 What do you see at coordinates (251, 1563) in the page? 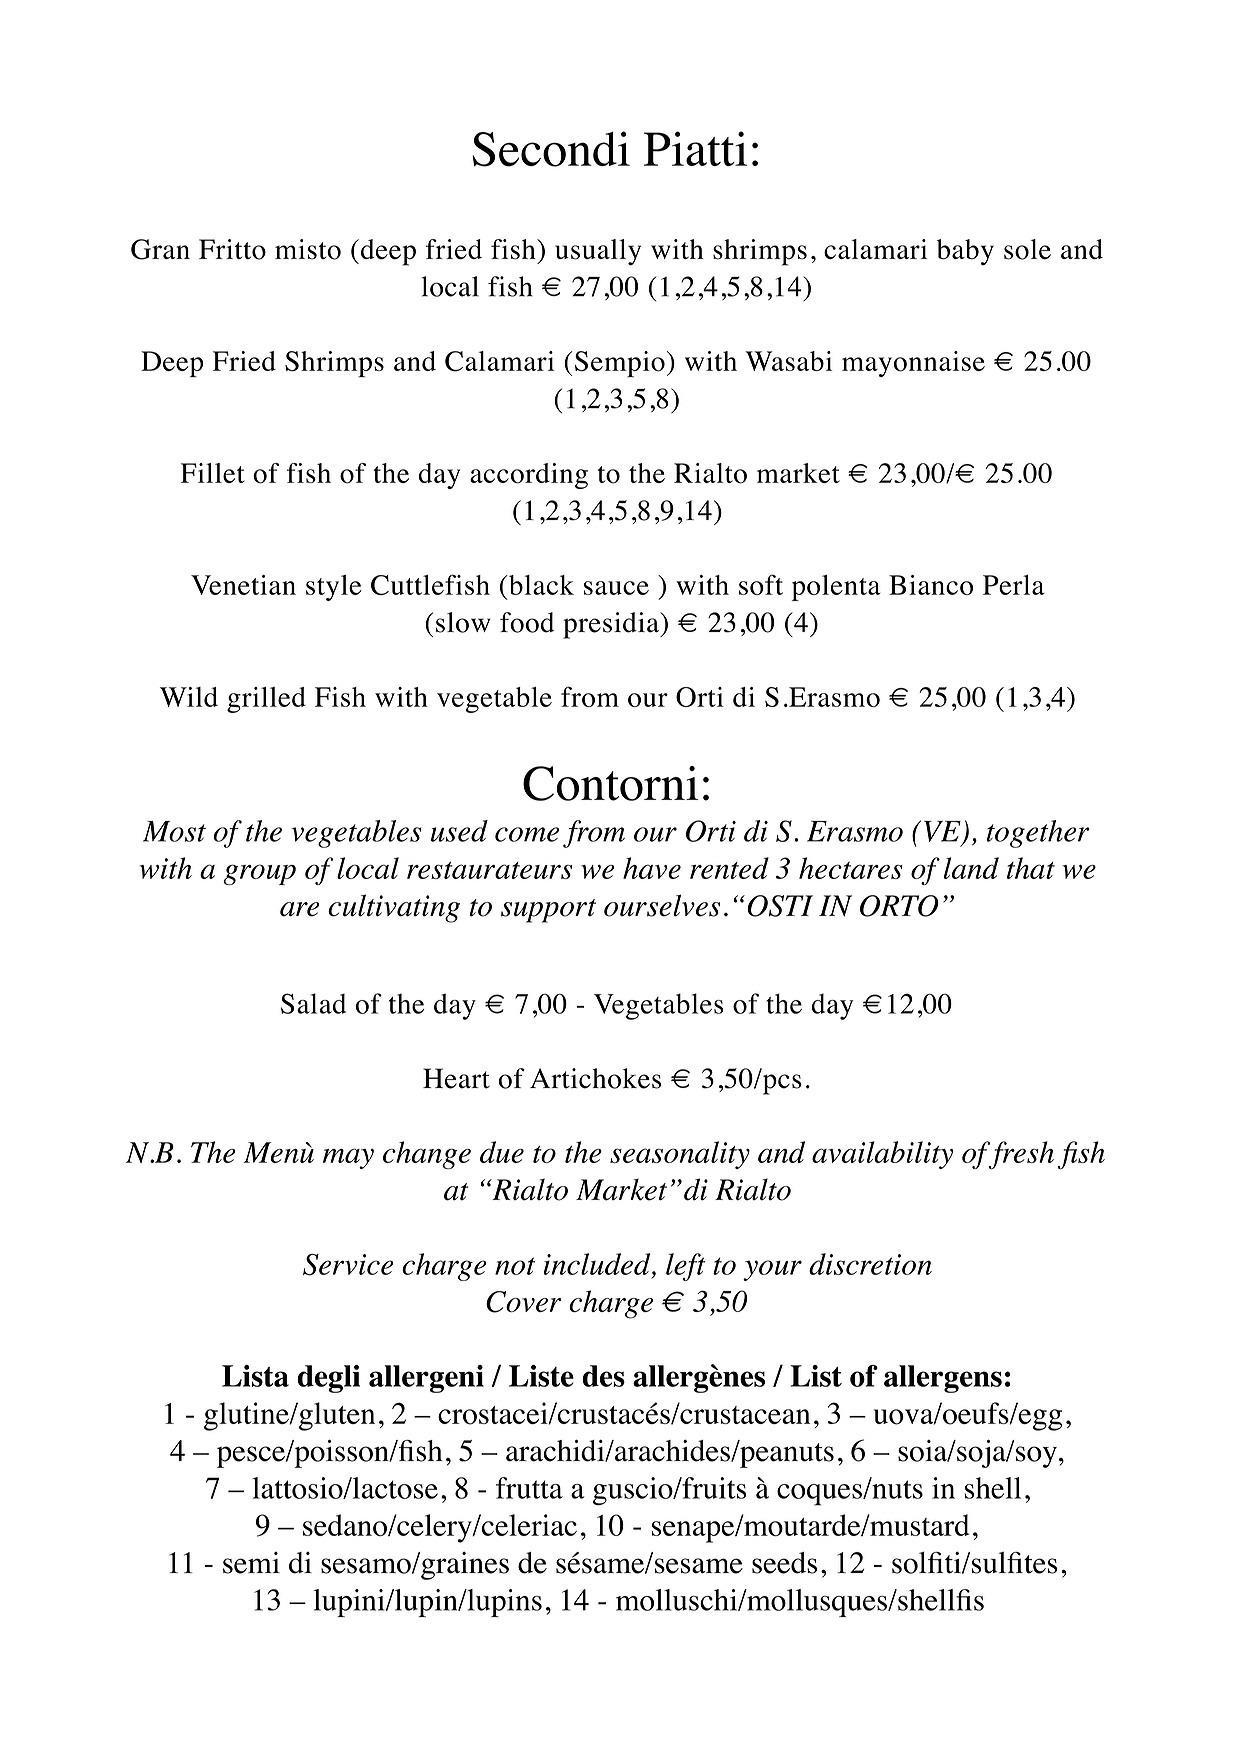
I see `semi` at bounding box center [251, 1563].
